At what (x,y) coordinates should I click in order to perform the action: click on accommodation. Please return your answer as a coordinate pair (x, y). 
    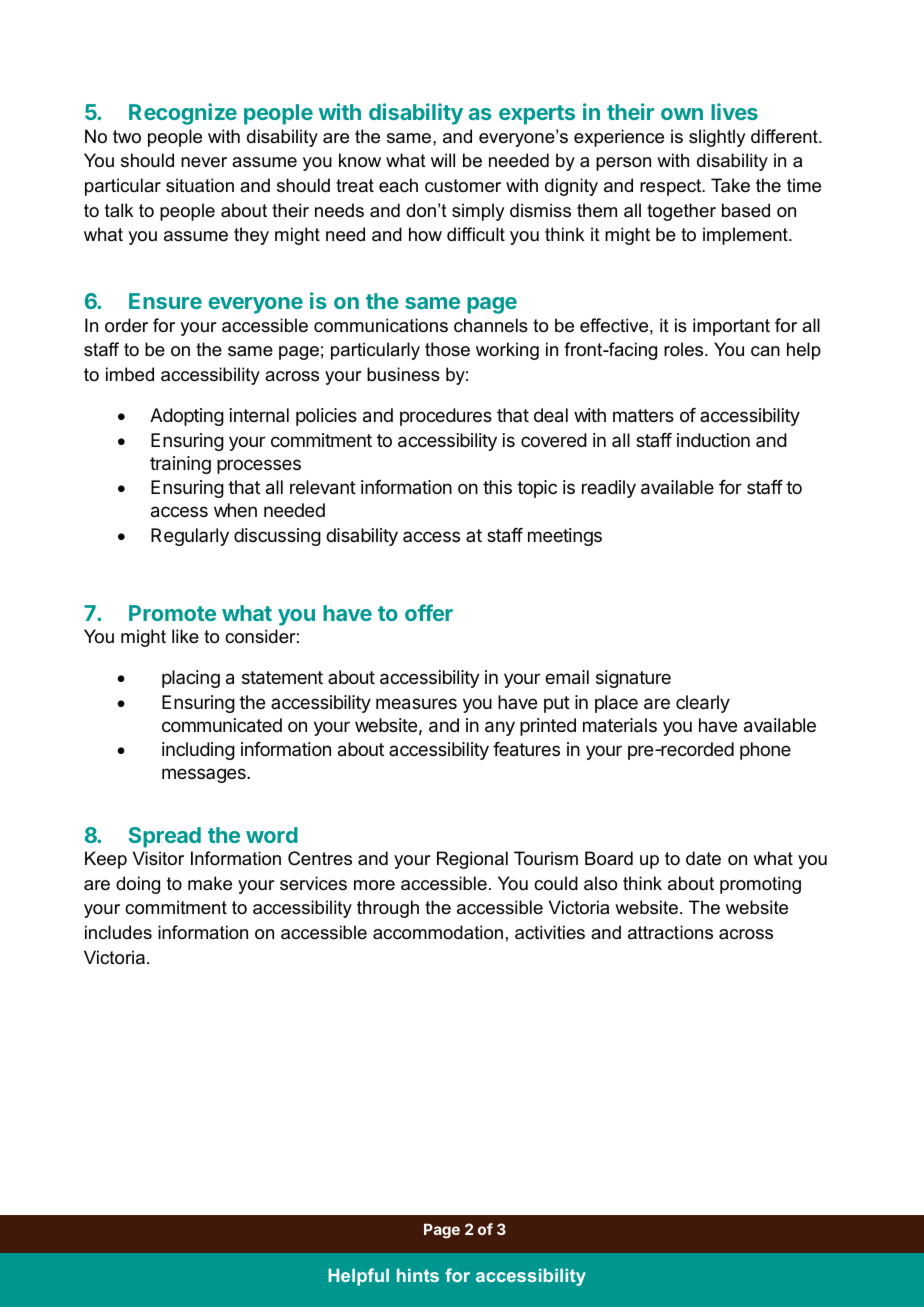
    Looking at the image, I should click on (438, 932).
